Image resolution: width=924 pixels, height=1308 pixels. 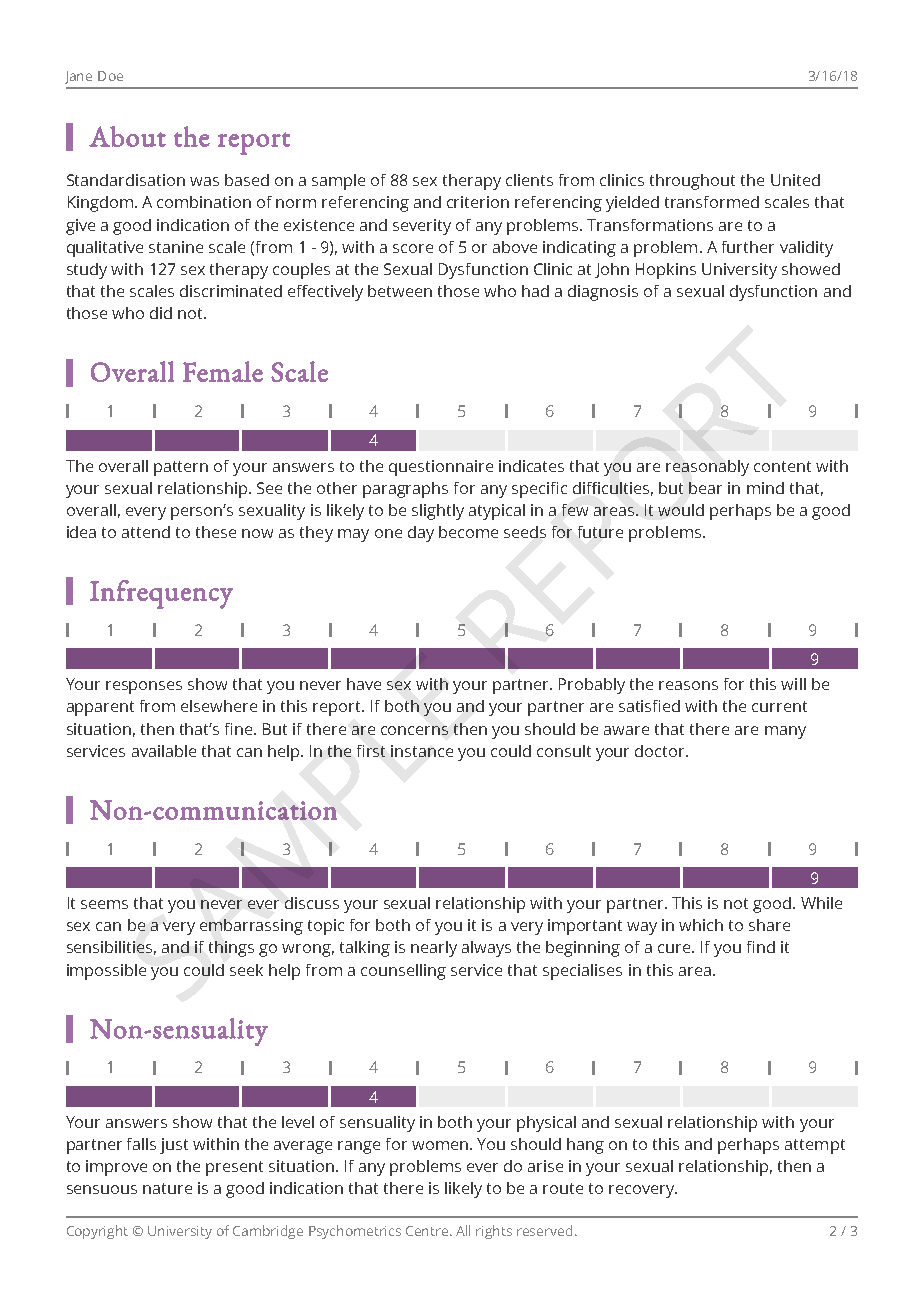 I want to click on clients, so click(x=529, y=180).
